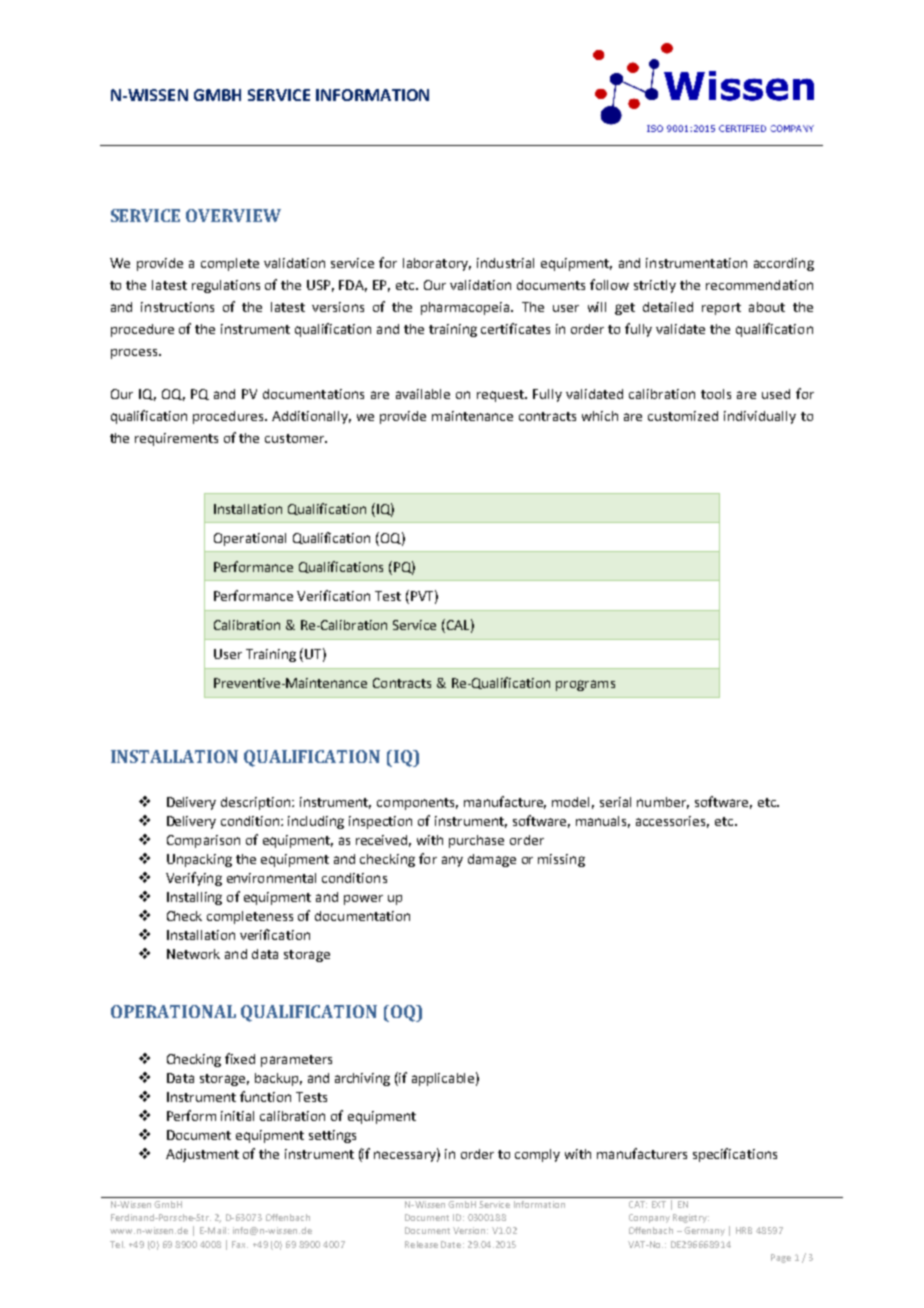 The image size is (924, 1308). Describe the element at coordinates (257, 803) in the screenshot. I see `description` at that location.
